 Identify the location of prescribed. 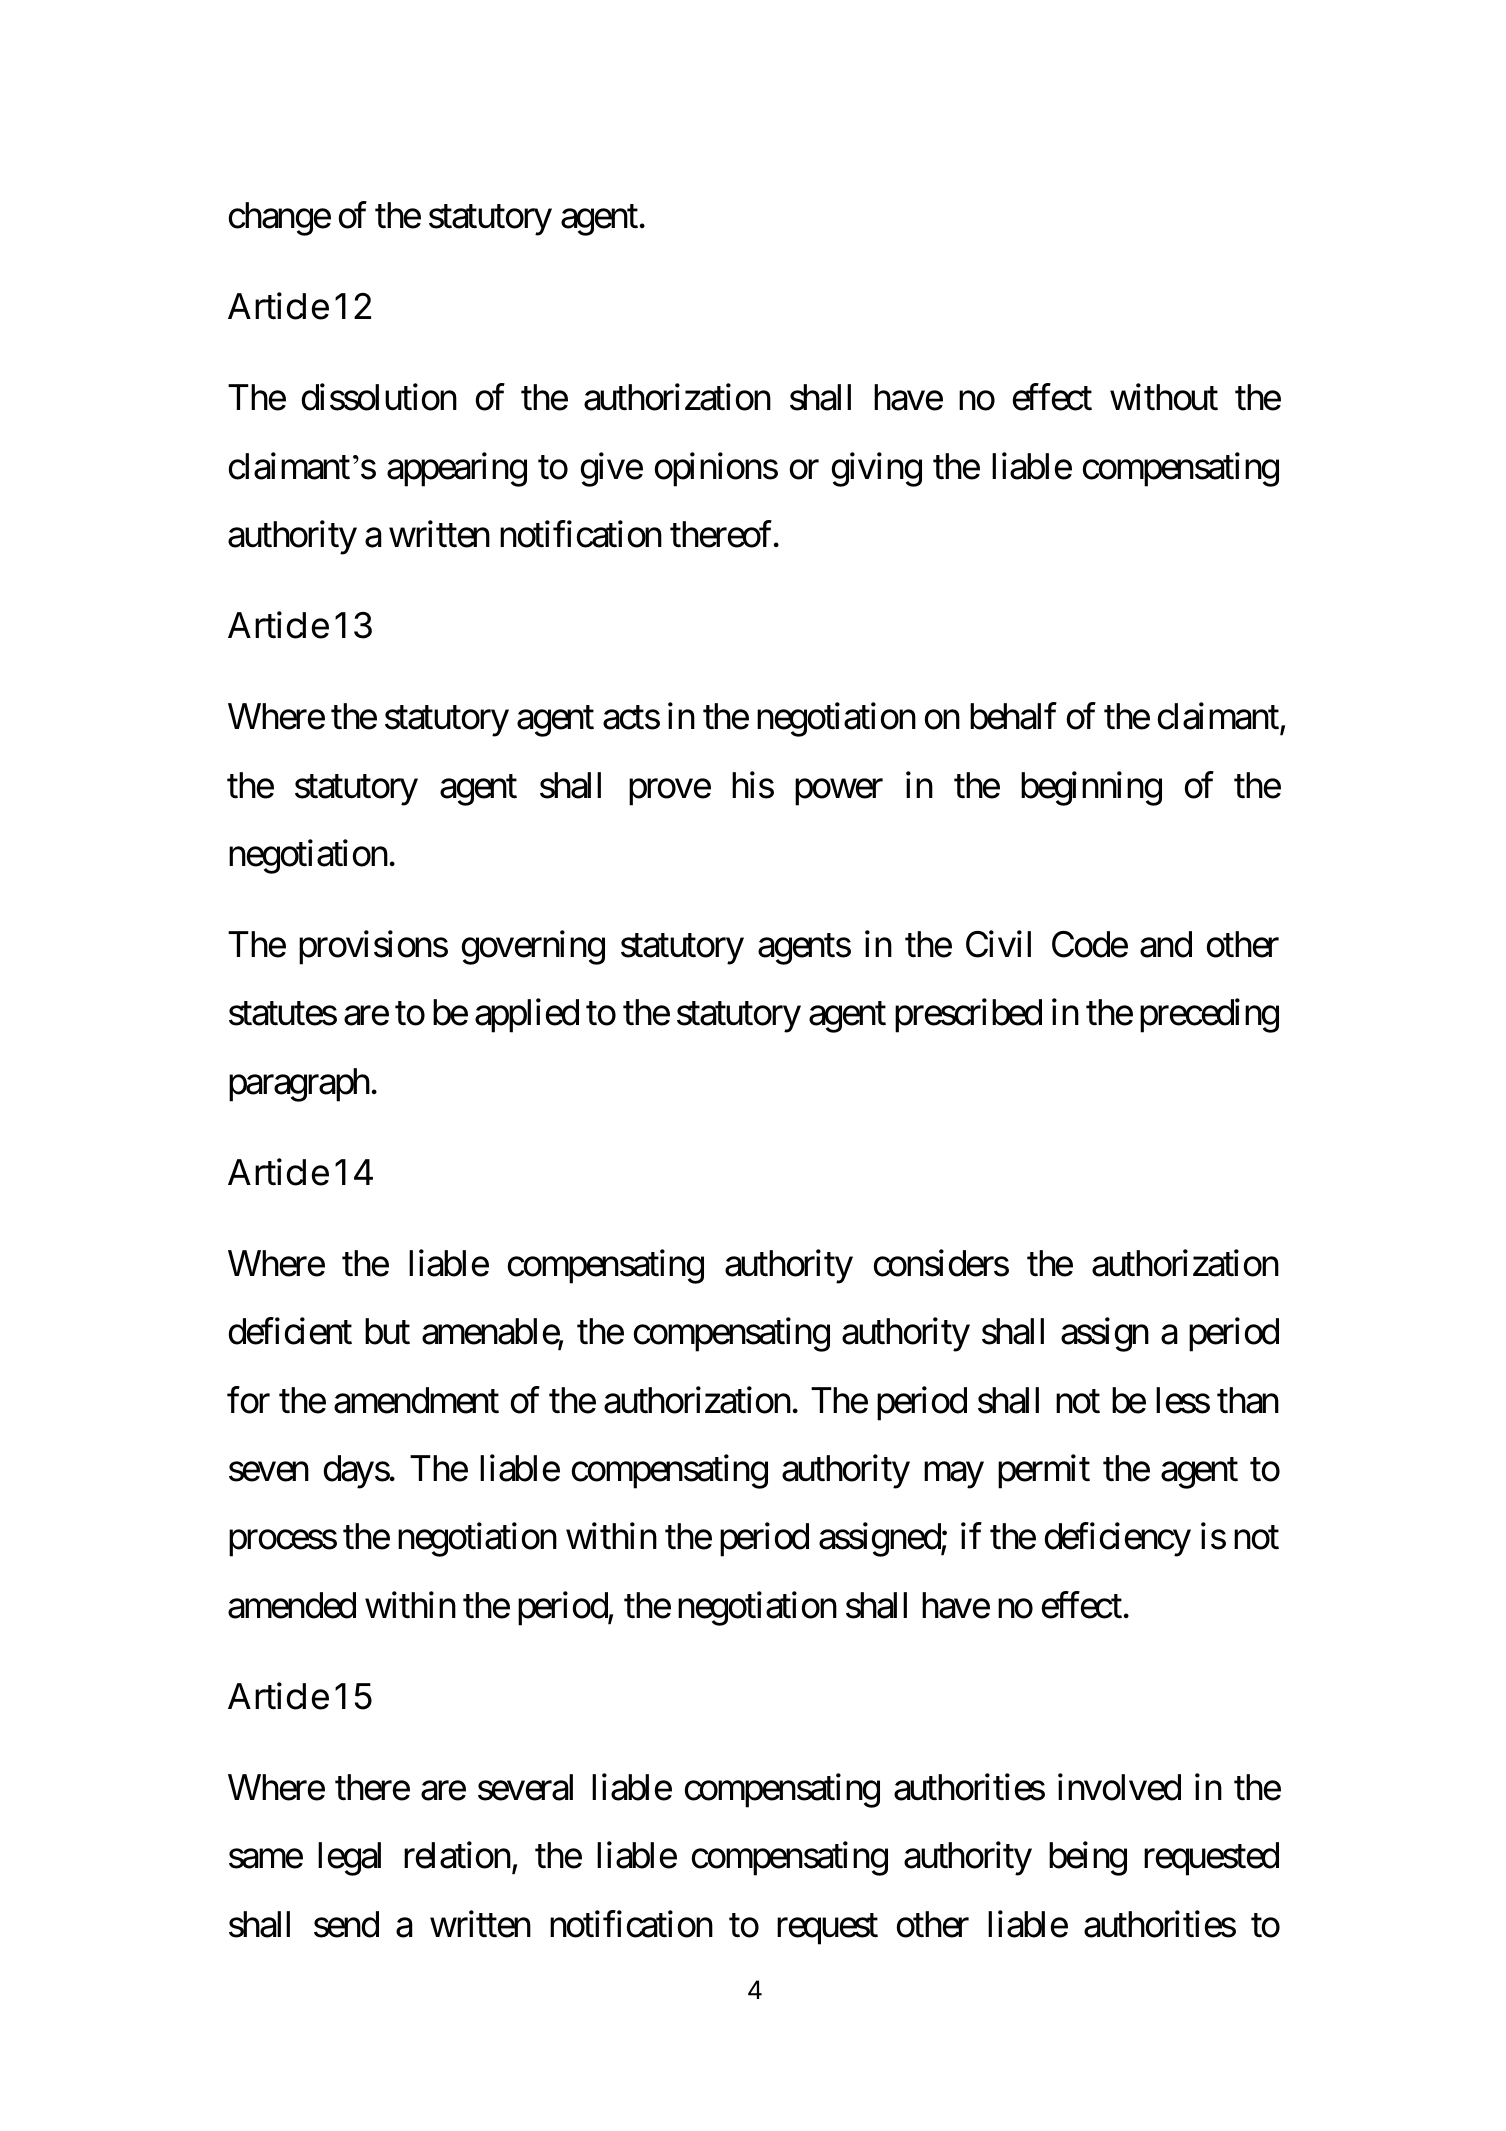
(968, 1016).
